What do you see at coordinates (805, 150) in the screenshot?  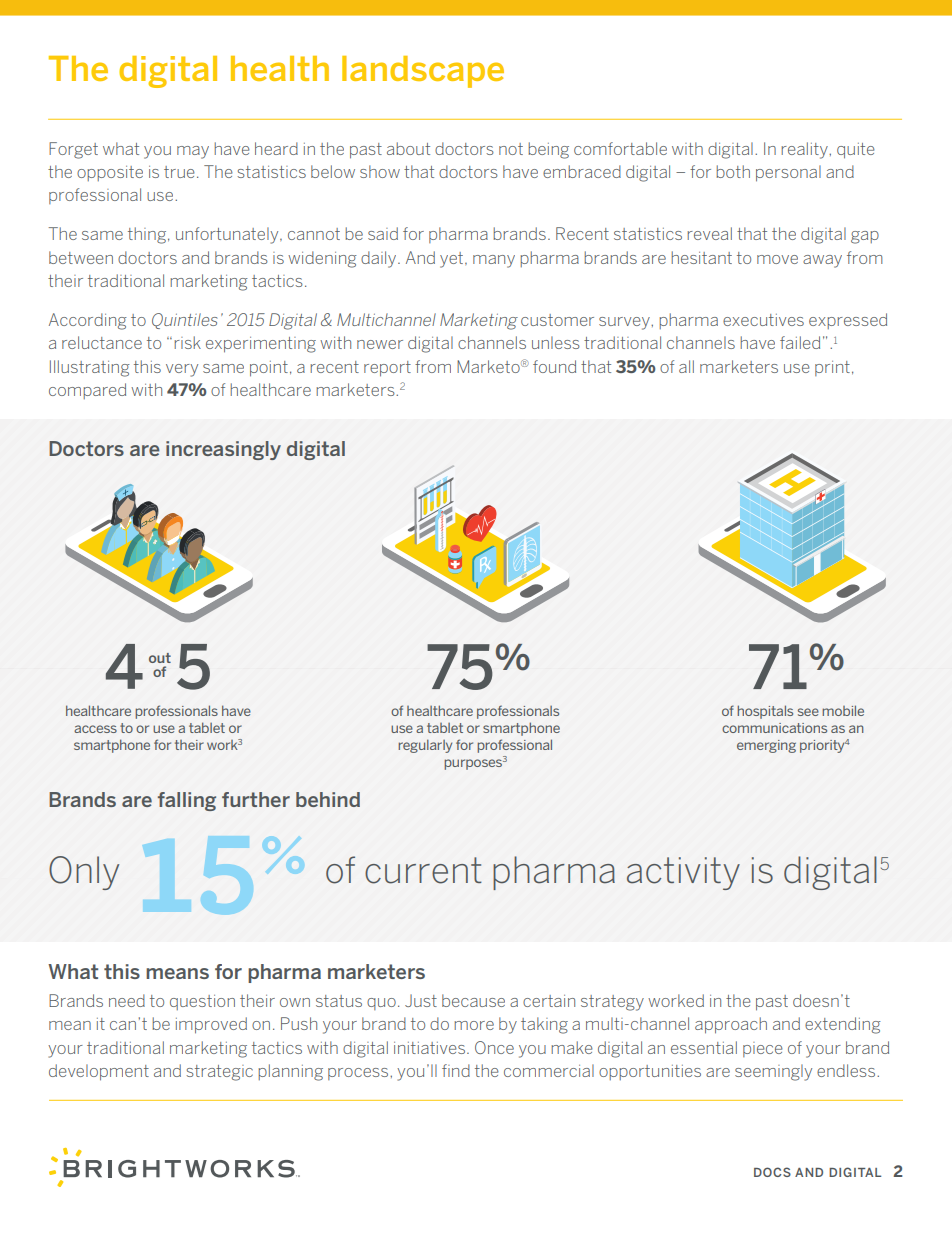 I see `reality` at bounding box center [805, 150].
